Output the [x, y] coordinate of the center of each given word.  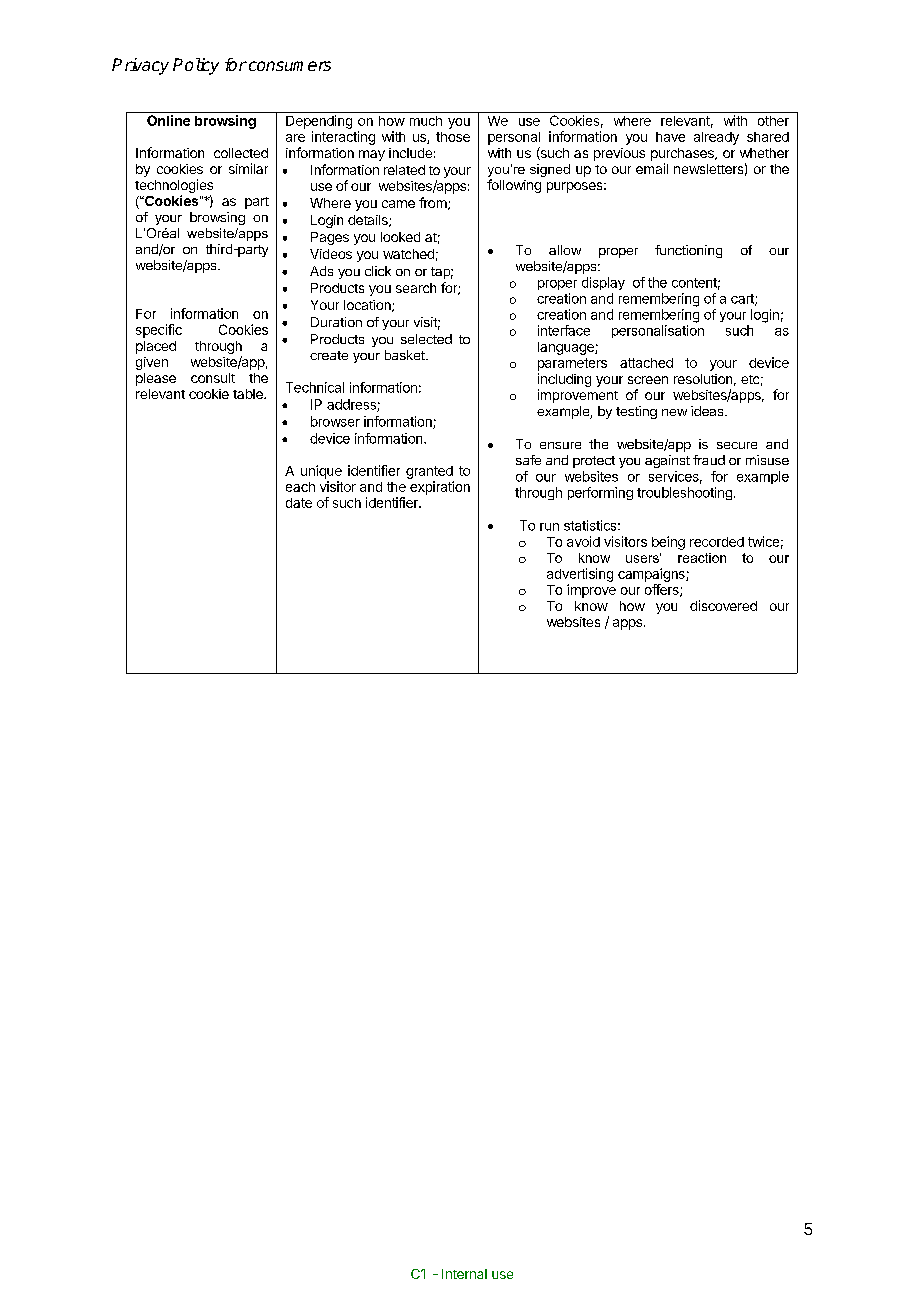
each [300, 487]
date [299, 503]
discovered [723, 605]
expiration [440, 488]
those [453, 137]
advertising [580, 575]
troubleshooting [684, 493]
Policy [196, 66]
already [716, 138]
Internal [464, 1274]
